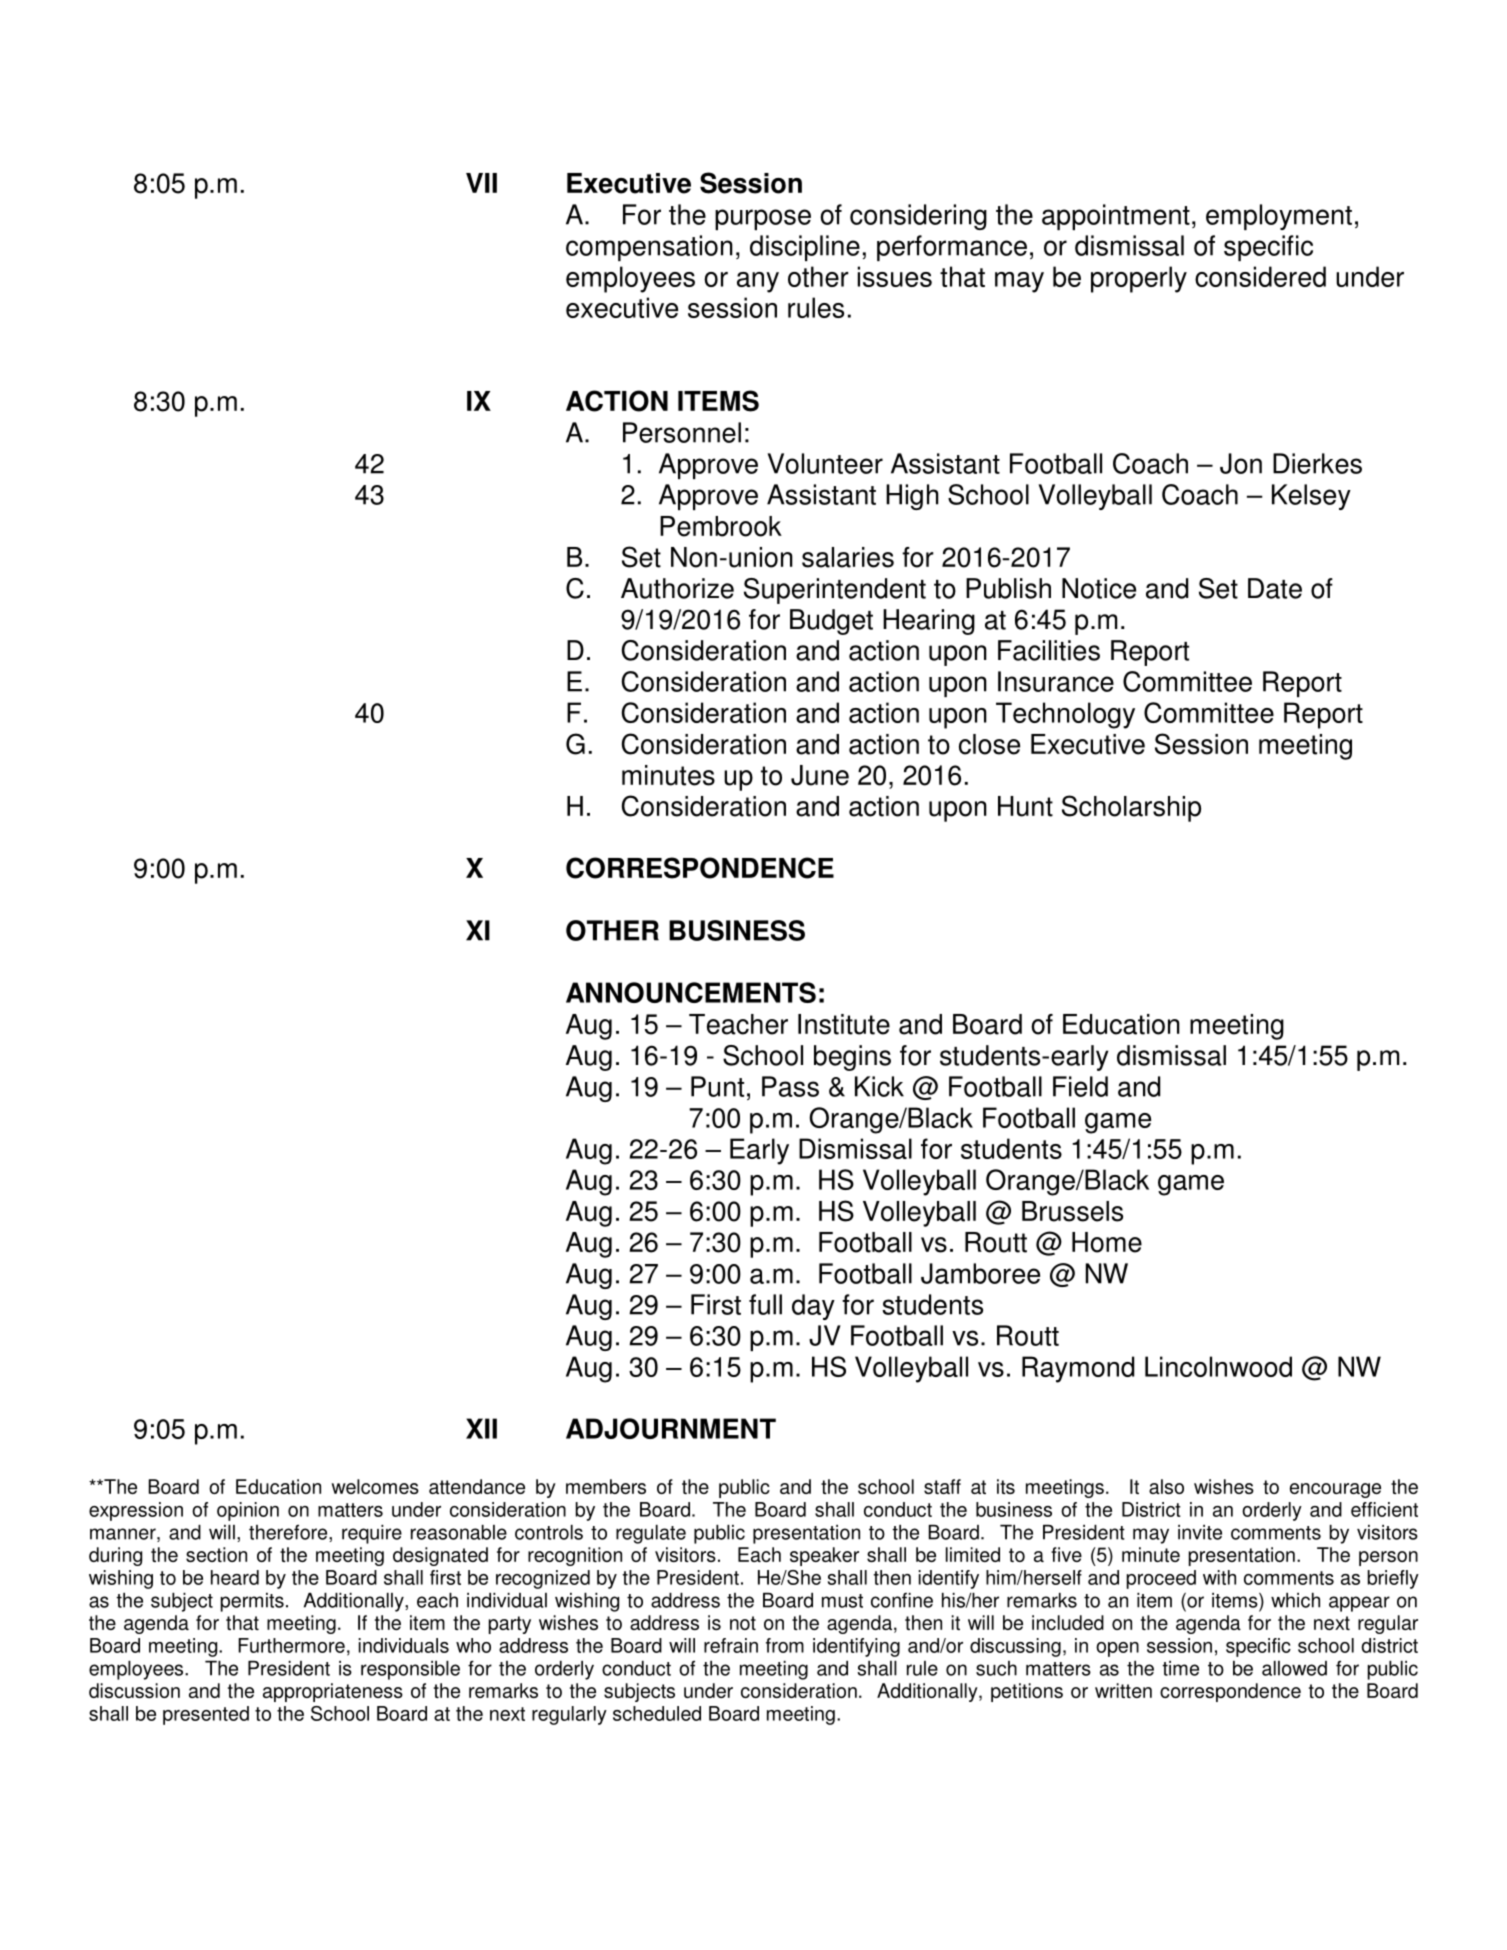 This document has height=1950, width=1507. I want to click on ANNOUNCEMENTS, so click(691, 992).
